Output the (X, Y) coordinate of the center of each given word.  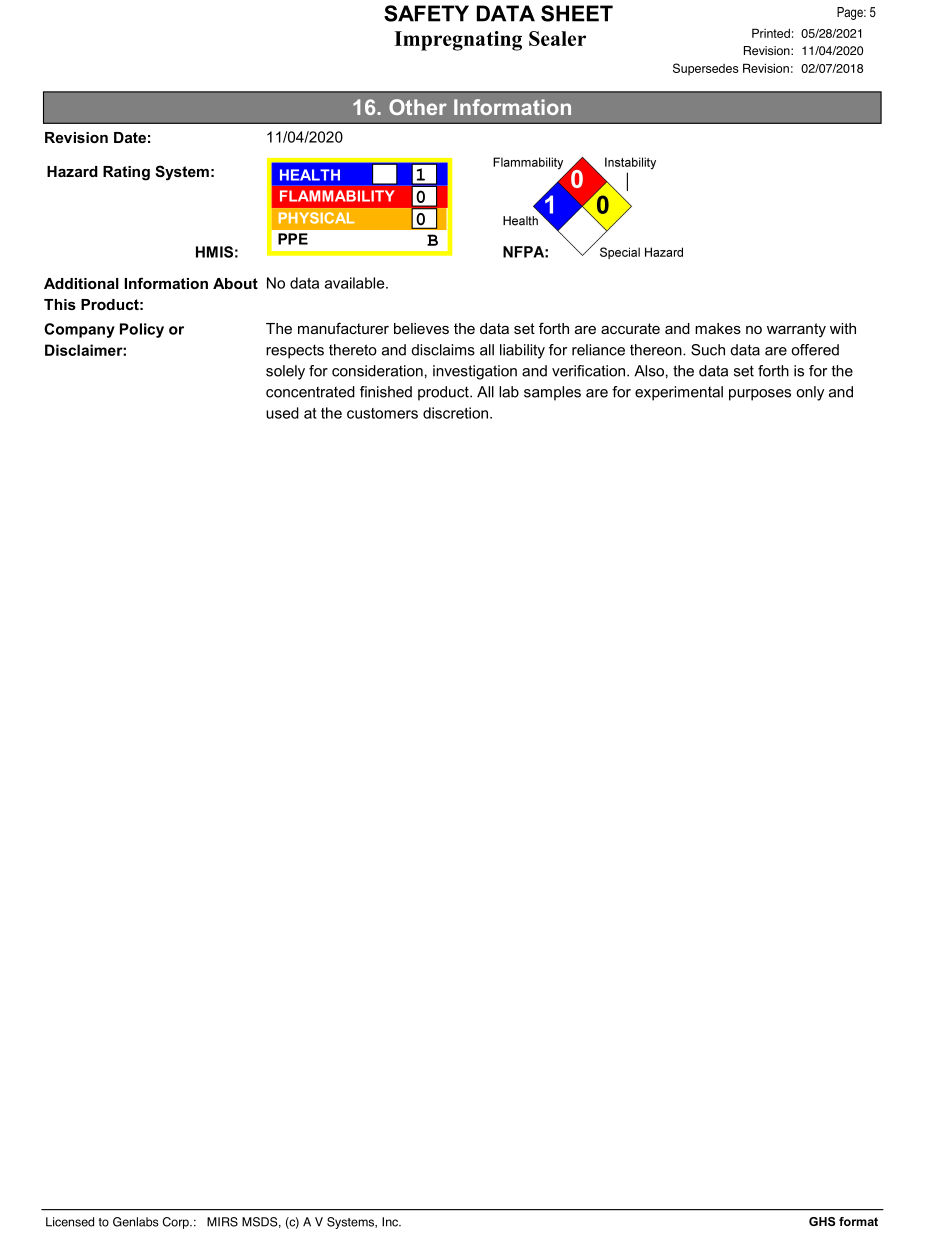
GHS (822, 1221)
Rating (126, 173)
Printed (771, 33)
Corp (177, 1223)
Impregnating (458, 41)
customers (382, 413)
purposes (760, 395)
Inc (391, 1222)
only (810, 393)
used (282, 413)
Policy (142, 330)
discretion (455, 413)
